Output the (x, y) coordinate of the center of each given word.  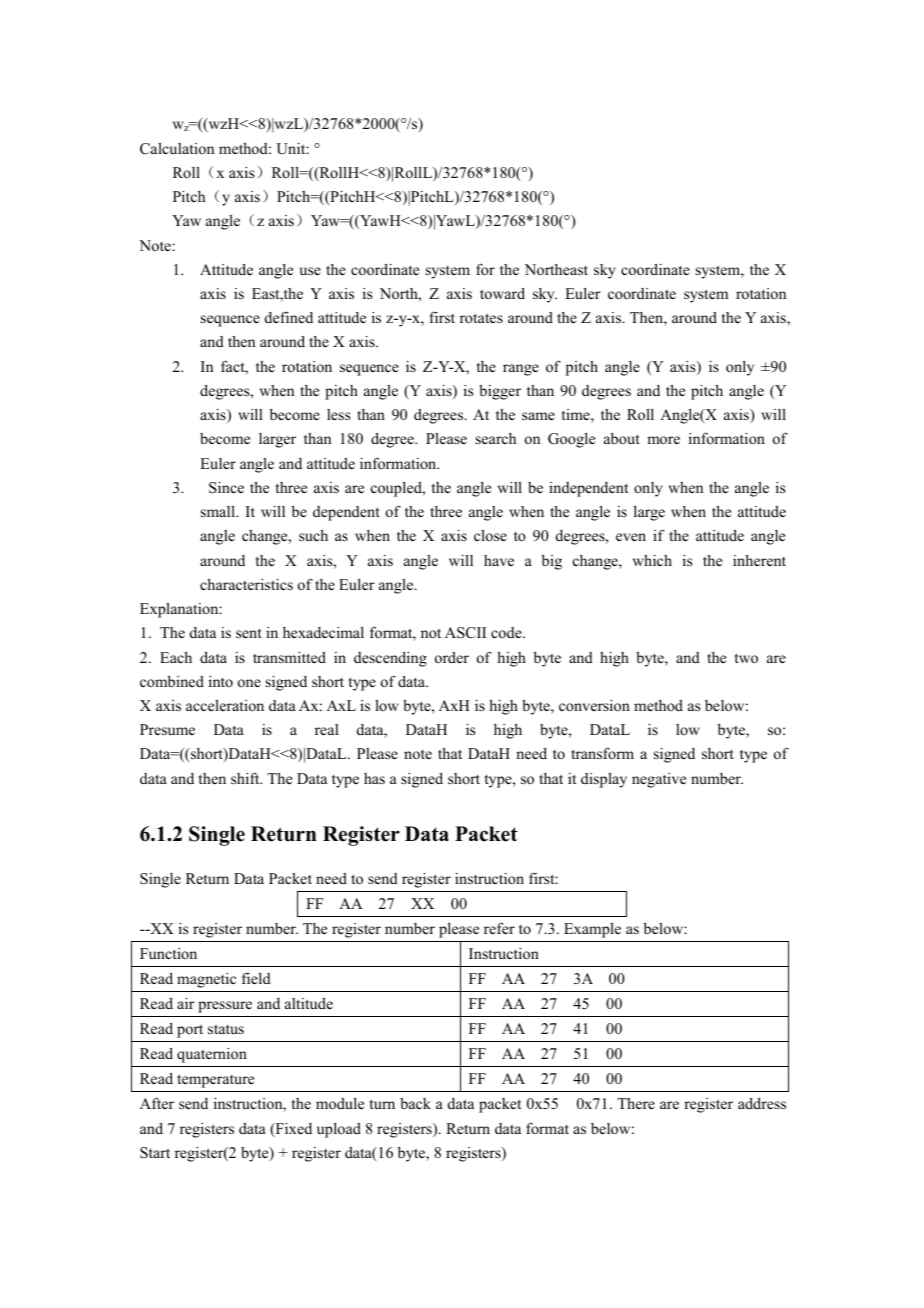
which (652, 560)
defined (289, 317)
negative (659, 780)
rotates (481, 318)
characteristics (246, 584)
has (374, 778)
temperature (215, 1081)
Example (592, 930)
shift (246, 778)
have (499, 560)
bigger (500, 392)
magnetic (206, 980)
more (663, 440)
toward (502, 293)
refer (499, 928)
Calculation (177, 149)
